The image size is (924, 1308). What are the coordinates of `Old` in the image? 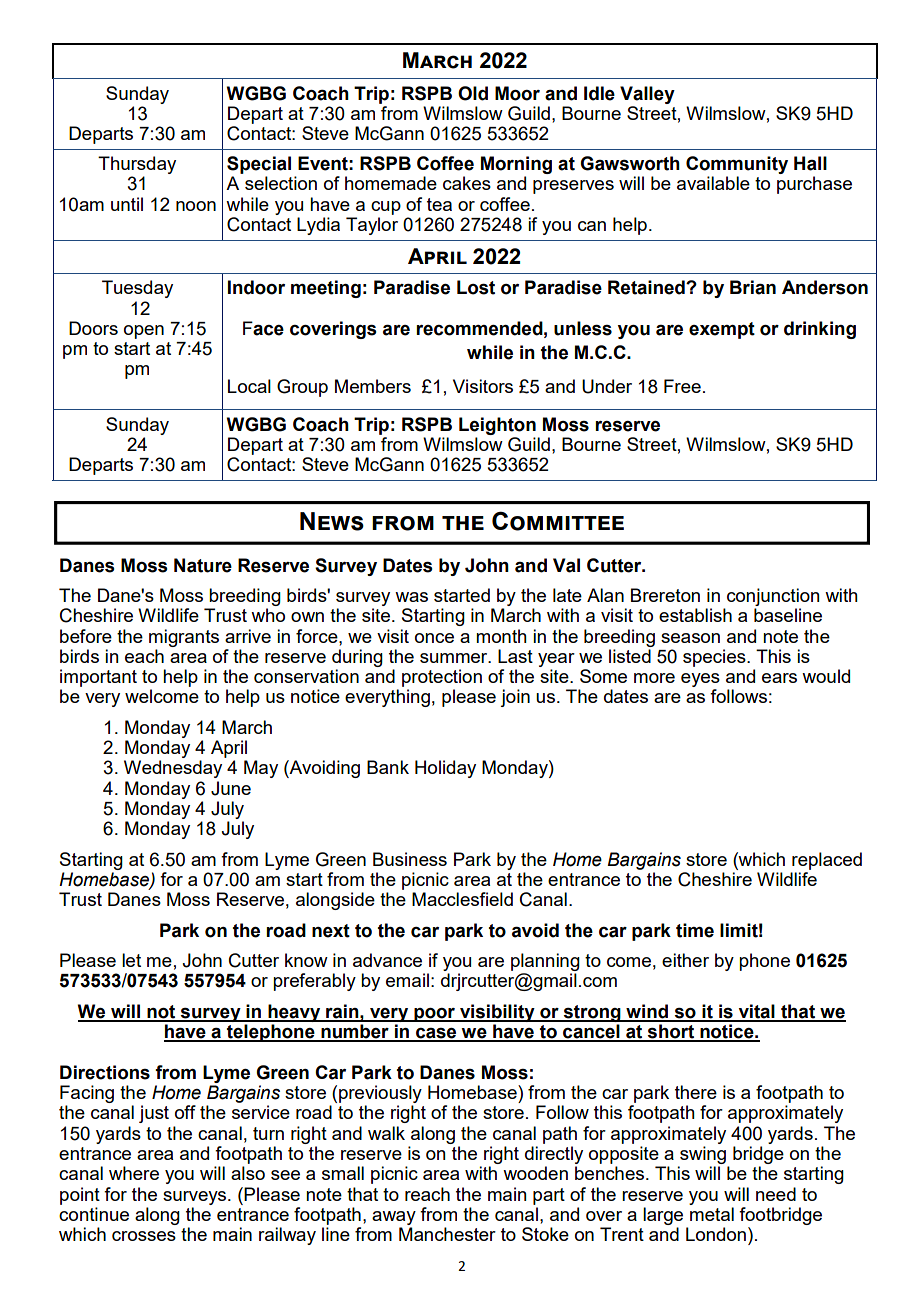 It's located at (473, 93).
